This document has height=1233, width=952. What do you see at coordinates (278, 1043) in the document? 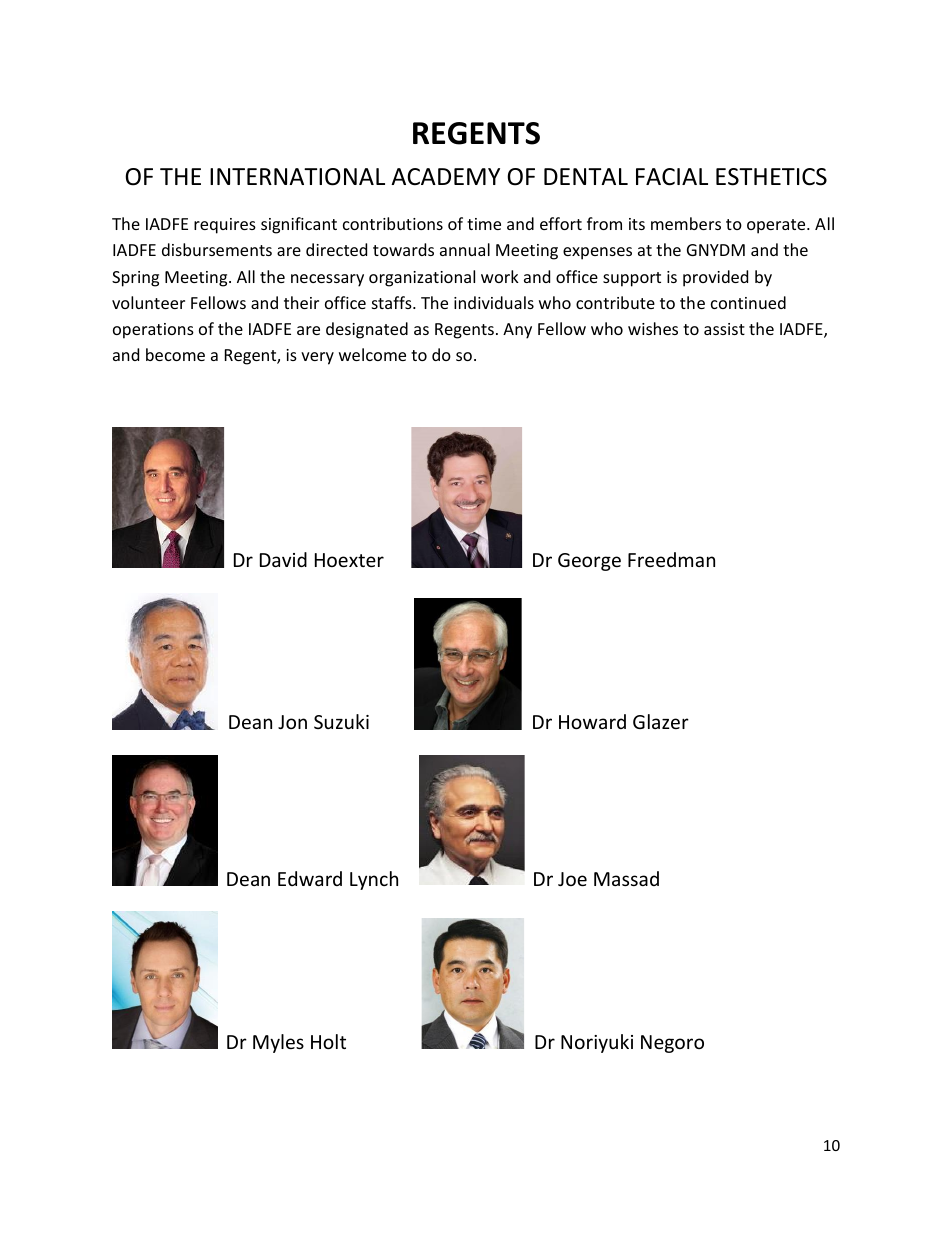
I see `Myles` at bounding box center [278, 1043].
